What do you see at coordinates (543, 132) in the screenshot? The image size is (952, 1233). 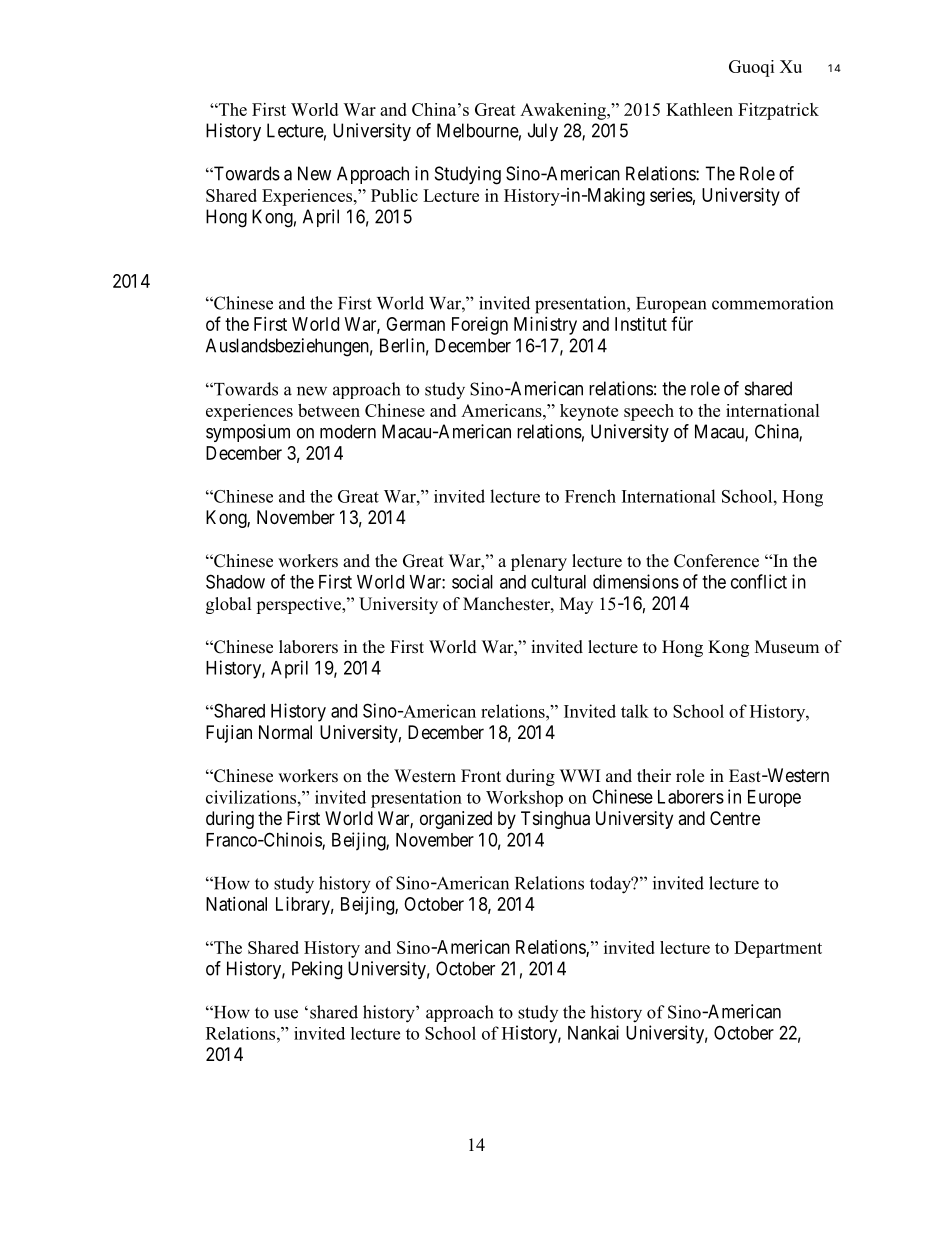 I see `July` at bounding box center [543, 132].
